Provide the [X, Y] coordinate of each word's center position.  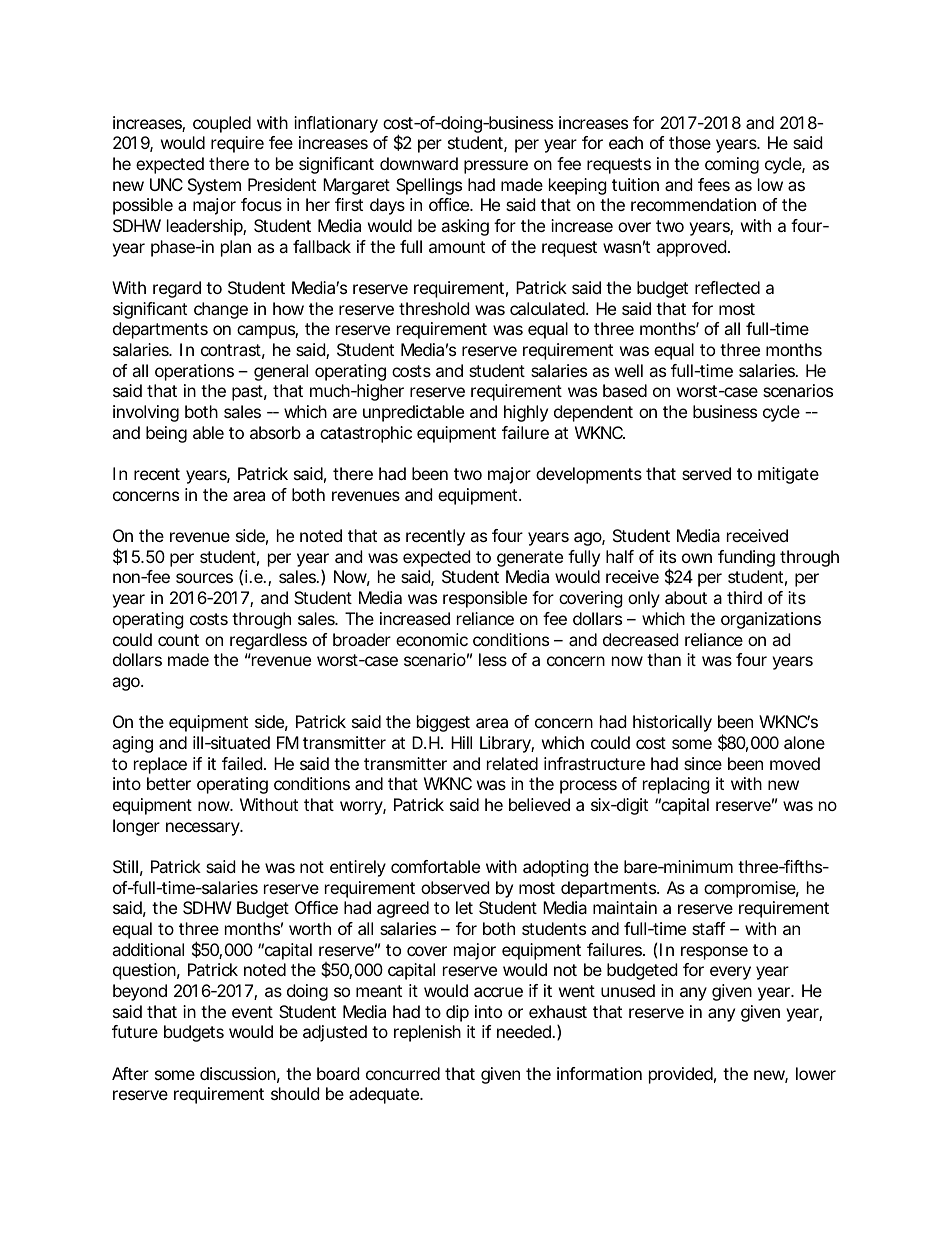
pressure [496, 167]
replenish [427, 1033]
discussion [240, 1075]
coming [732, 165]
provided [682, 1075]
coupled [222, 124]
